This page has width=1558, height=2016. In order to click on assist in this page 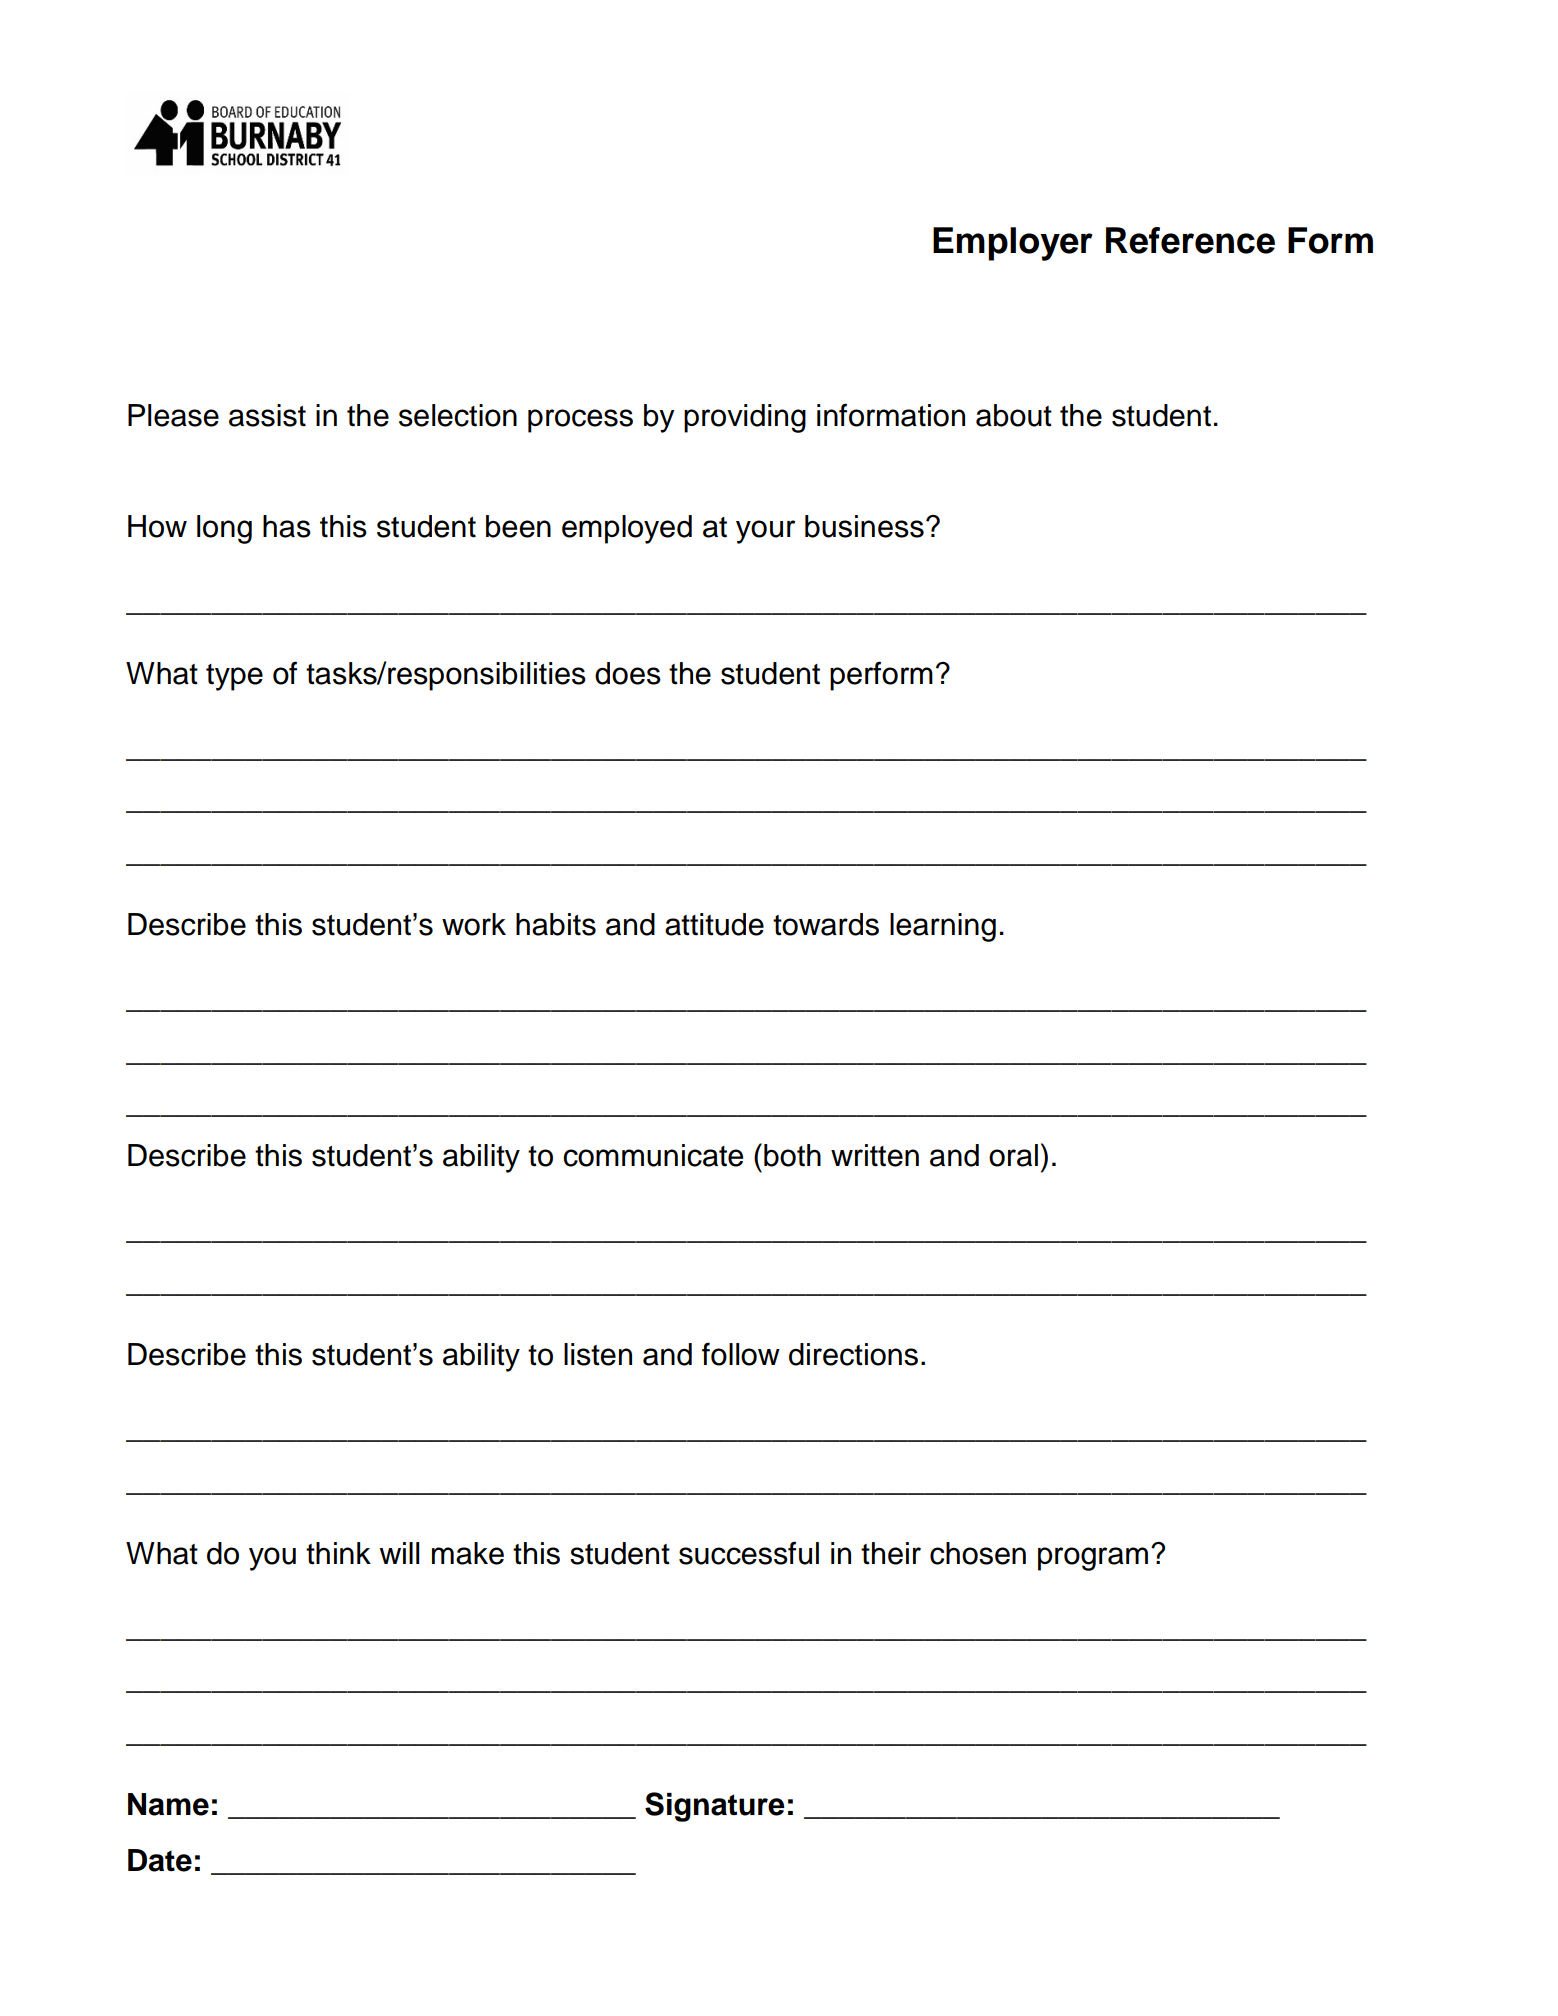, I will do `click(267, 415)`.
